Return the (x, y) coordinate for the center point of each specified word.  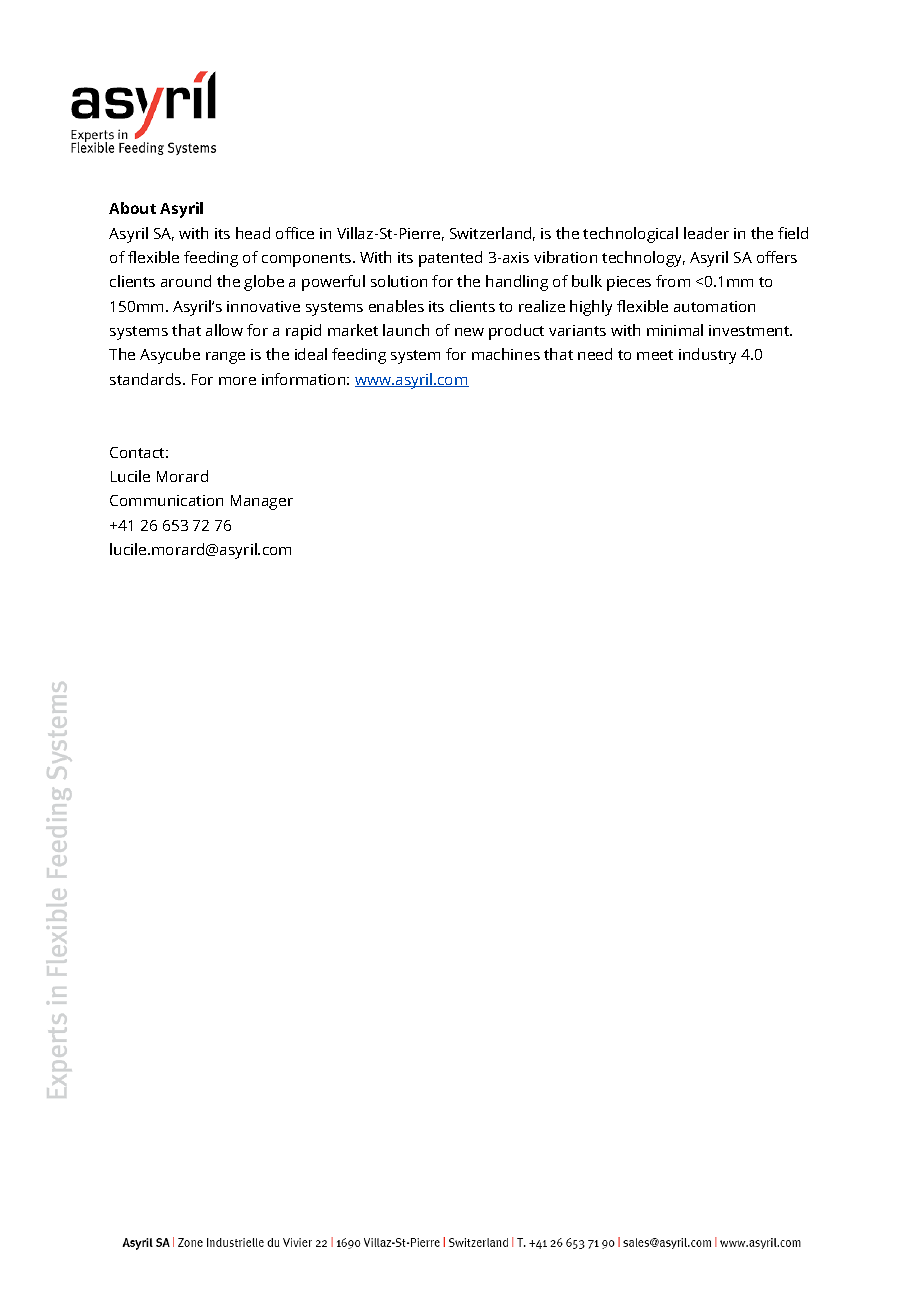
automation (714, 306)
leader (706, 233)
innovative (263, 306)
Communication (166, 500)
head (253, 233)
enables (396, 306)
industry (707, 356)
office (295, 233)
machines (506, 354)
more (237, 381)
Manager (262, 502)
